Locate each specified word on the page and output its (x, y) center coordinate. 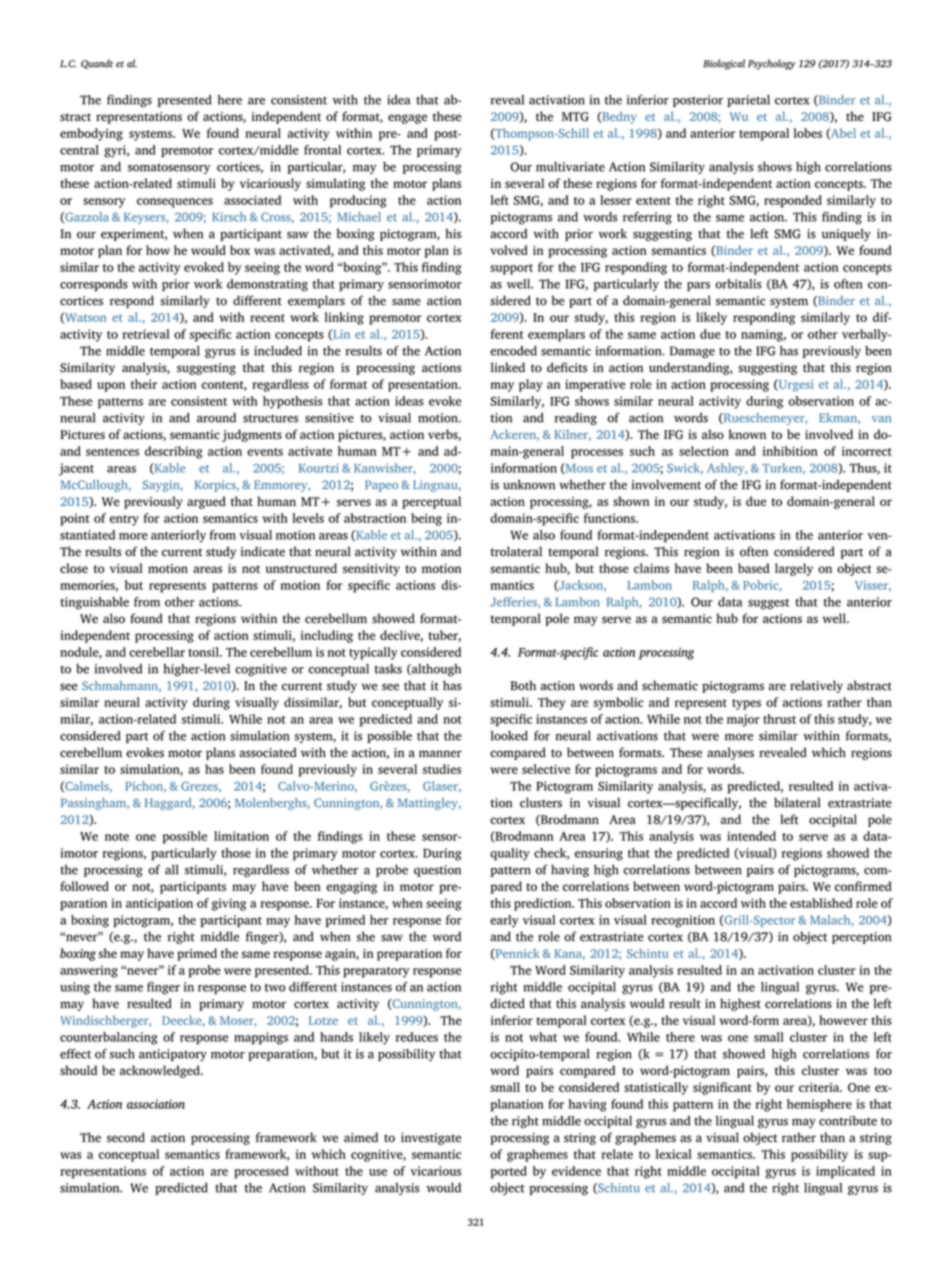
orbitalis (738, 284)
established (821, 903)
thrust (779, 719)
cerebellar (157, 652)
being (426, 519)
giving (229, 904)
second (126, 1137)
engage (407, 119)
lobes (808, 133)
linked (508, 367)
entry (124, 520)
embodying (91, 134)
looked (509, 736)
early (504, 921)
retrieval (146, 334)
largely (794, 569)
